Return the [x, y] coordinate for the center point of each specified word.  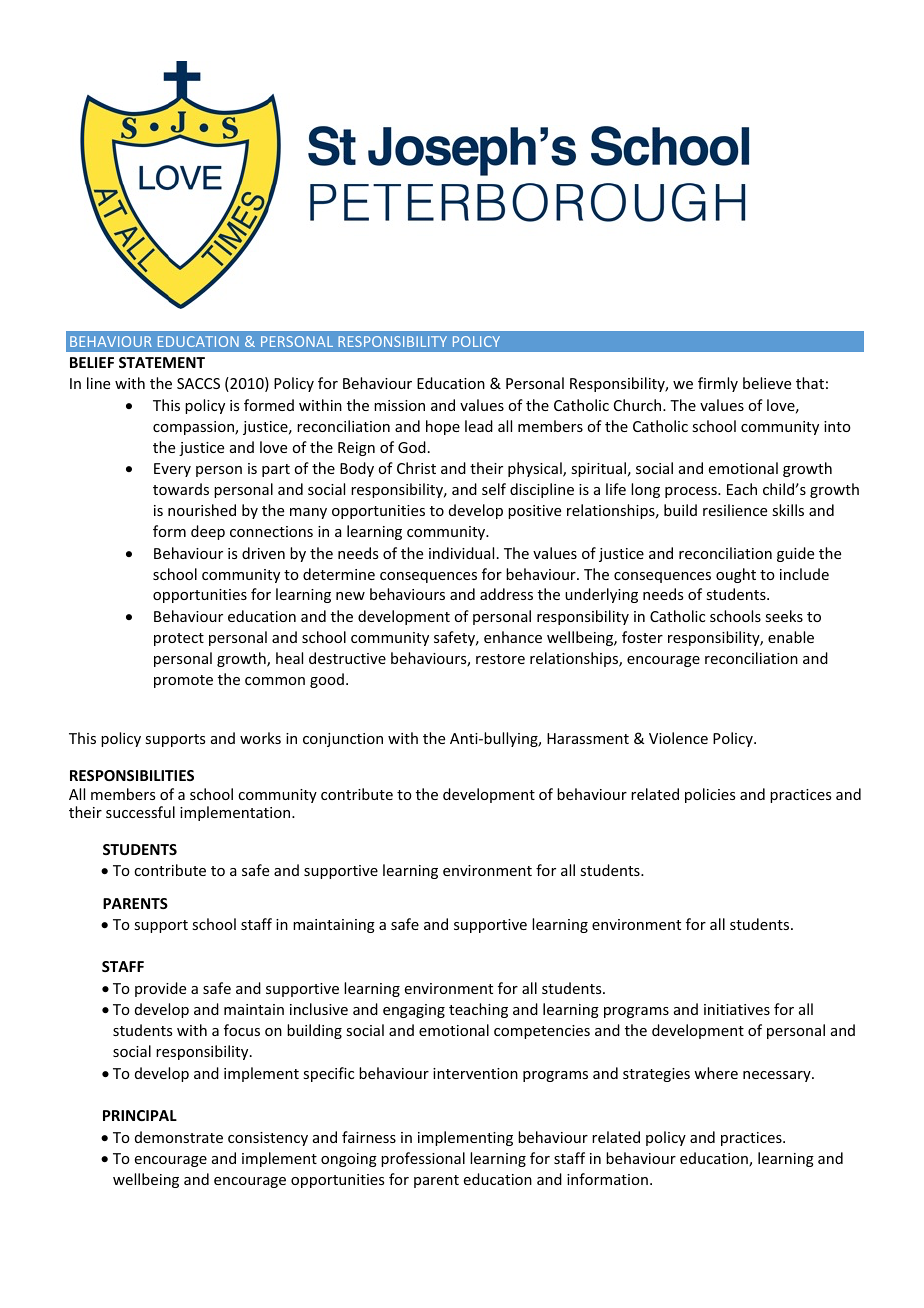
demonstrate [179, 1137]
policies [710, 795]
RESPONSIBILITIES [132, 775]
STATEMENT [162, 362]
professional [423, 1159]
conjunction [343, 740]
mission [399, 405]
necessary [778, 1076]
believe [767, 383]
